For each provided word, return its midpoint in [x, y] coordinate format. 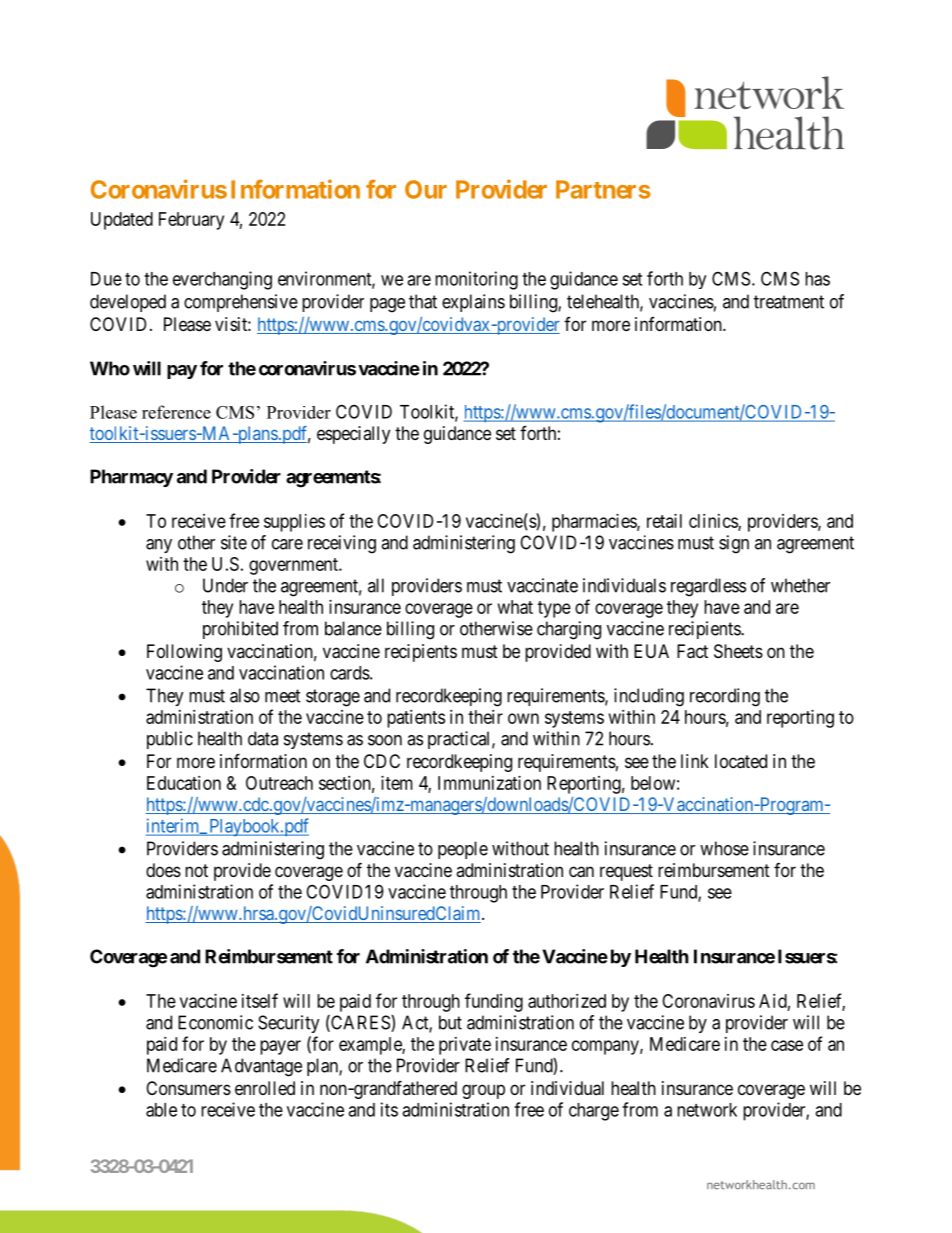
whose [724, 848]
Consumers [188, 1088]
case [787, 1045]
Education [184, 783]
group [483, 1091]
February [191, 221]
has [817, 279]
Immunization [489, 783]
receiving [342, 544]
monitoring [476, 280]
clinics [714, 522]
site [234, 542]
